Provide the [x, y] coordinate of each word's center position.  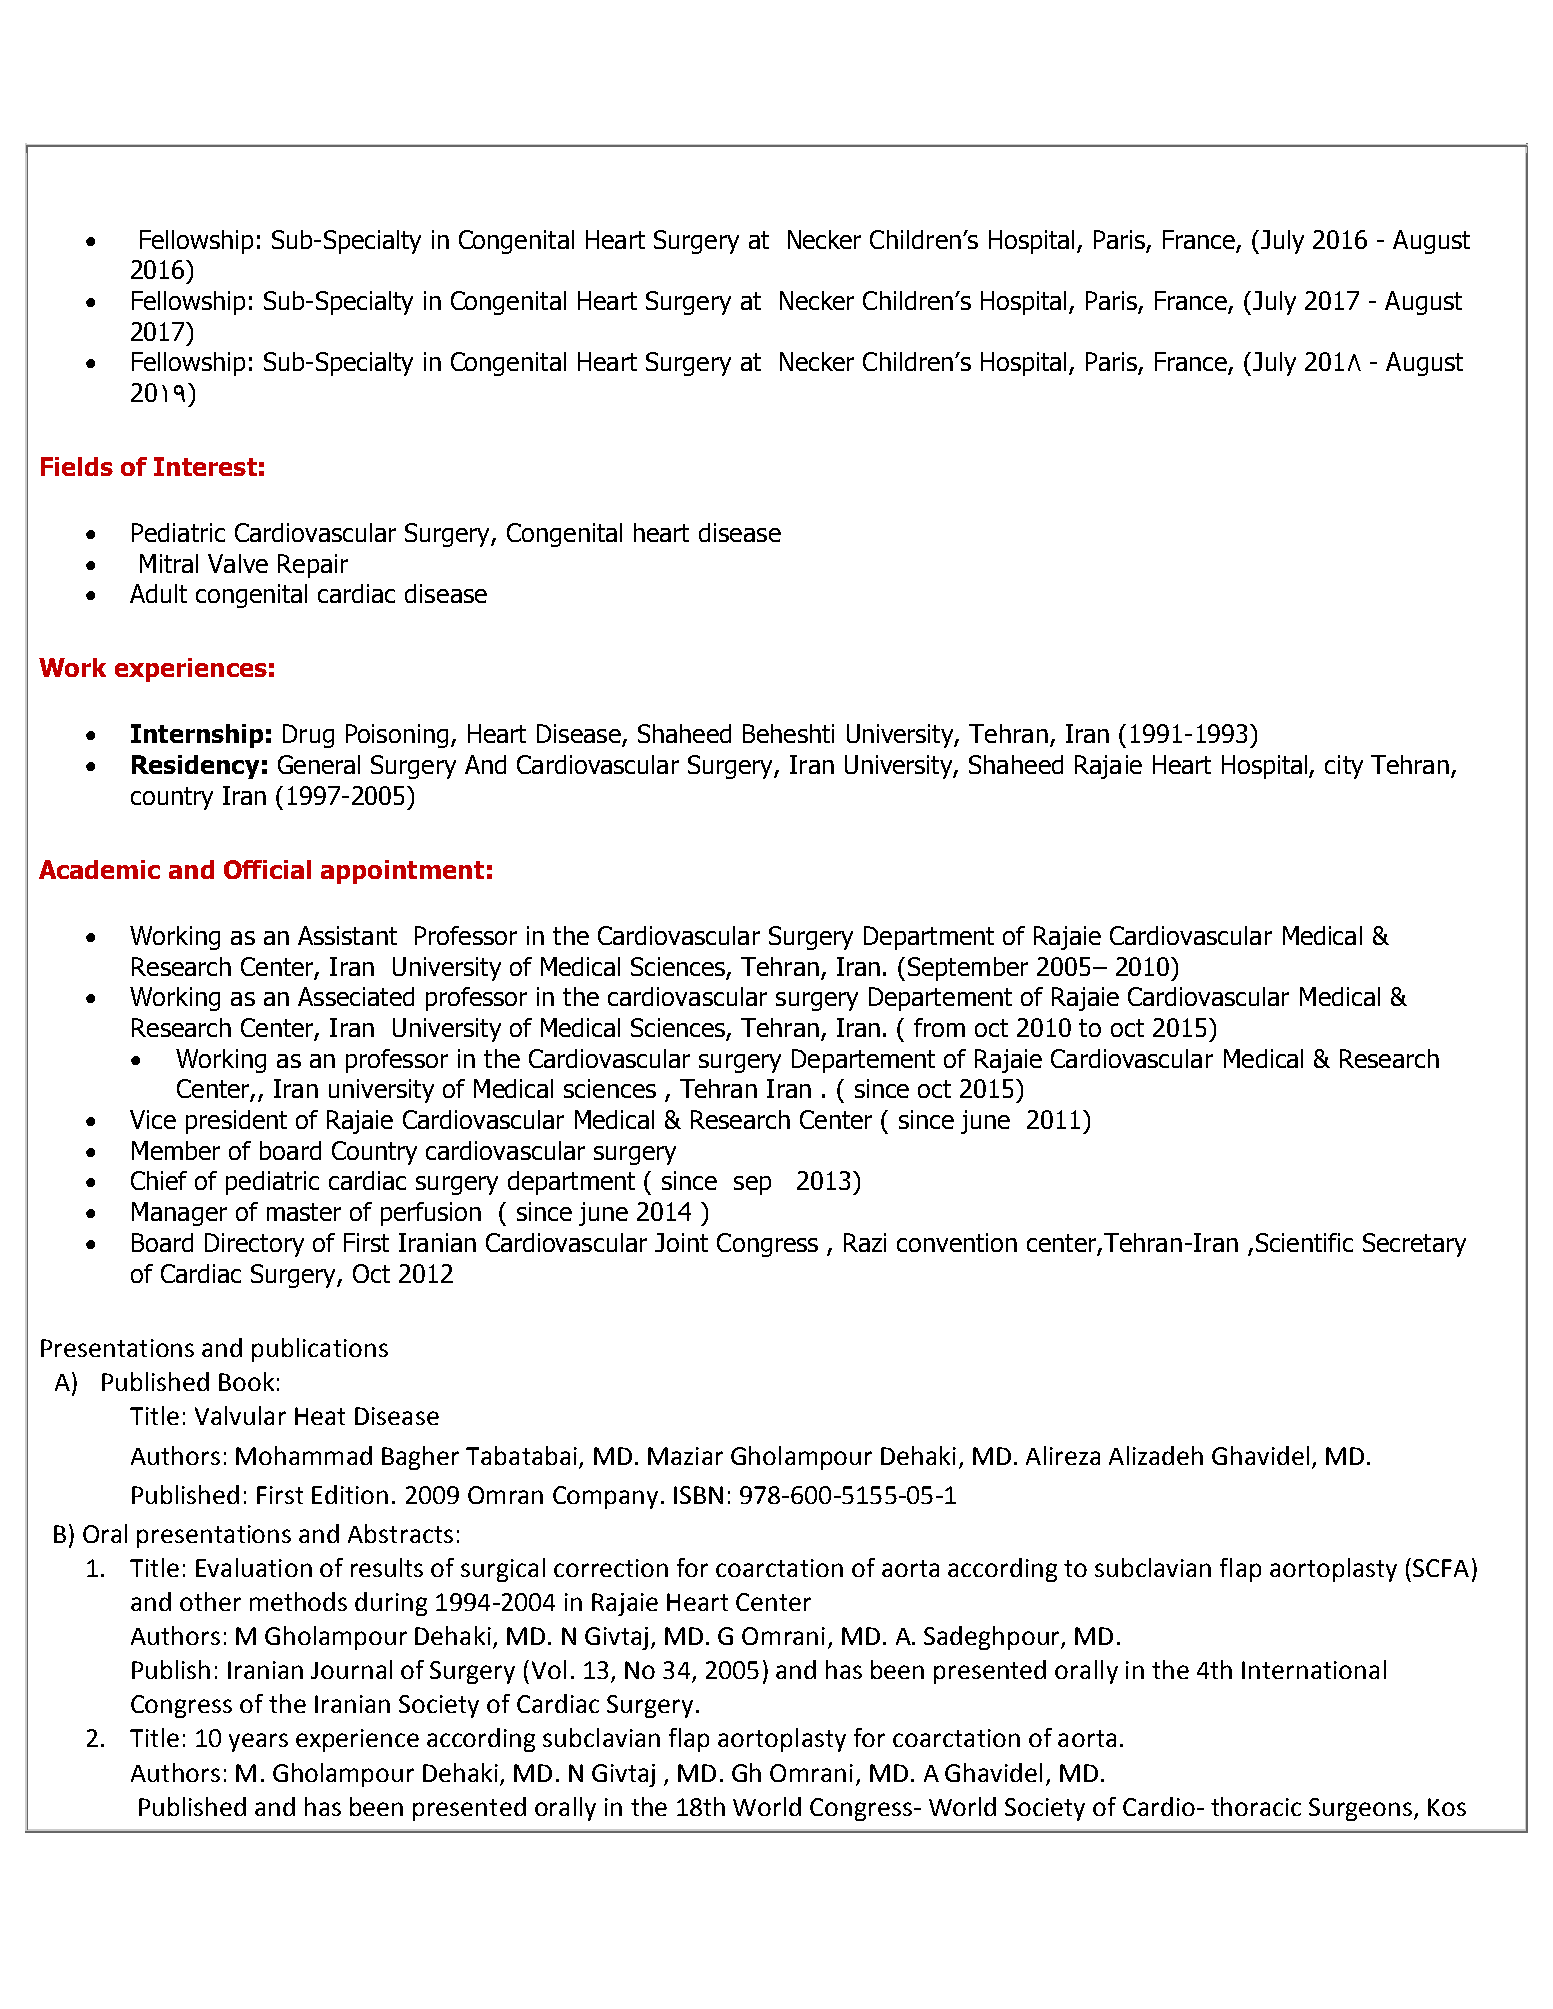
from [939, 1027]
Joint [681, 1242]
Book [246, 1381]
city [1344, 767]
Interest [205, 466]
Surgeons [1362, 1809]
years [258, 1742]
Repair [313, 566]
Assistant [347, 935]
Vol [549, 1669]
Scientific [1304, 1242]
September [968, 969]
